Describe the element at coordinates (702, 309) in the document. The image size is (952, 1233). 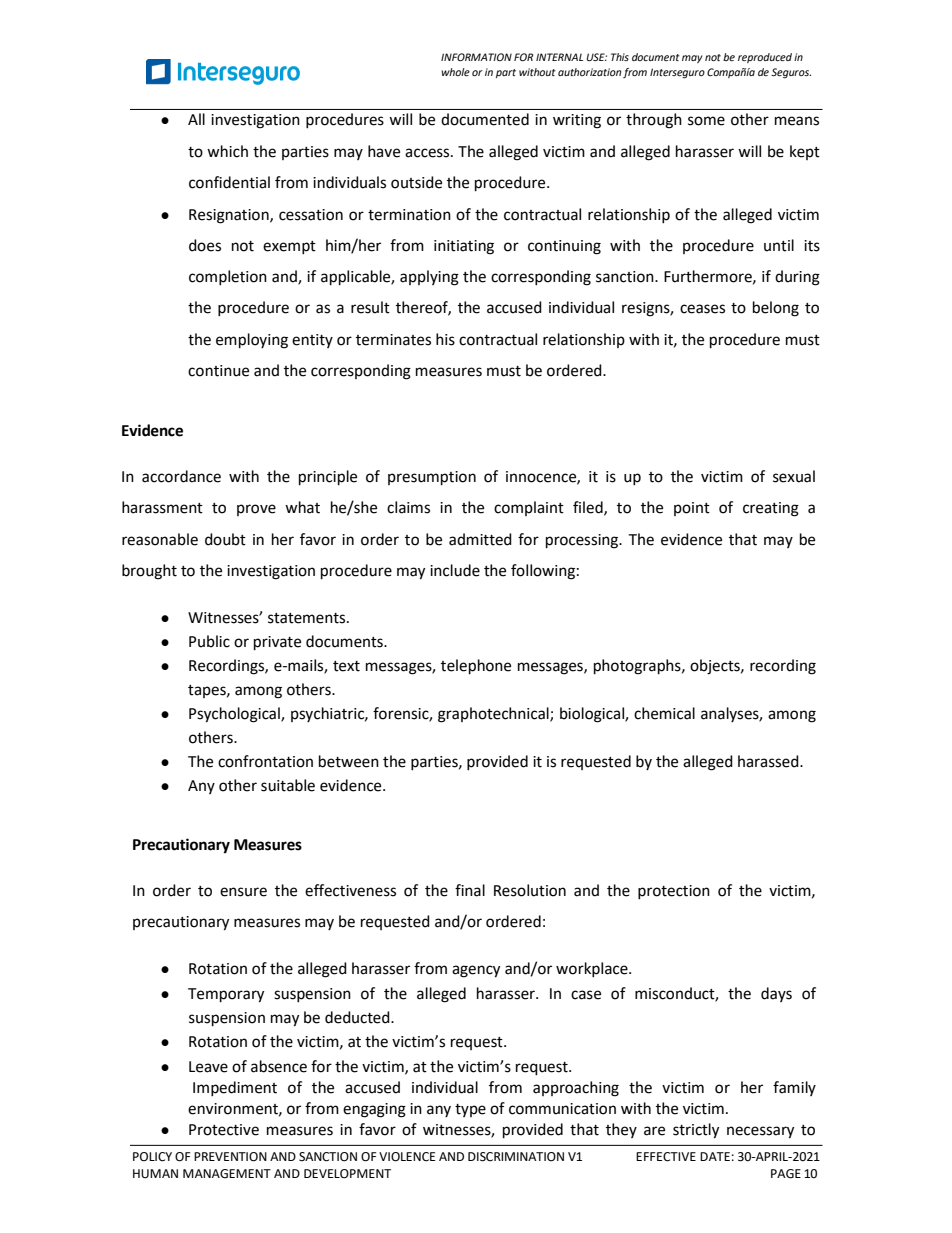
I see `ceases` at that location.
